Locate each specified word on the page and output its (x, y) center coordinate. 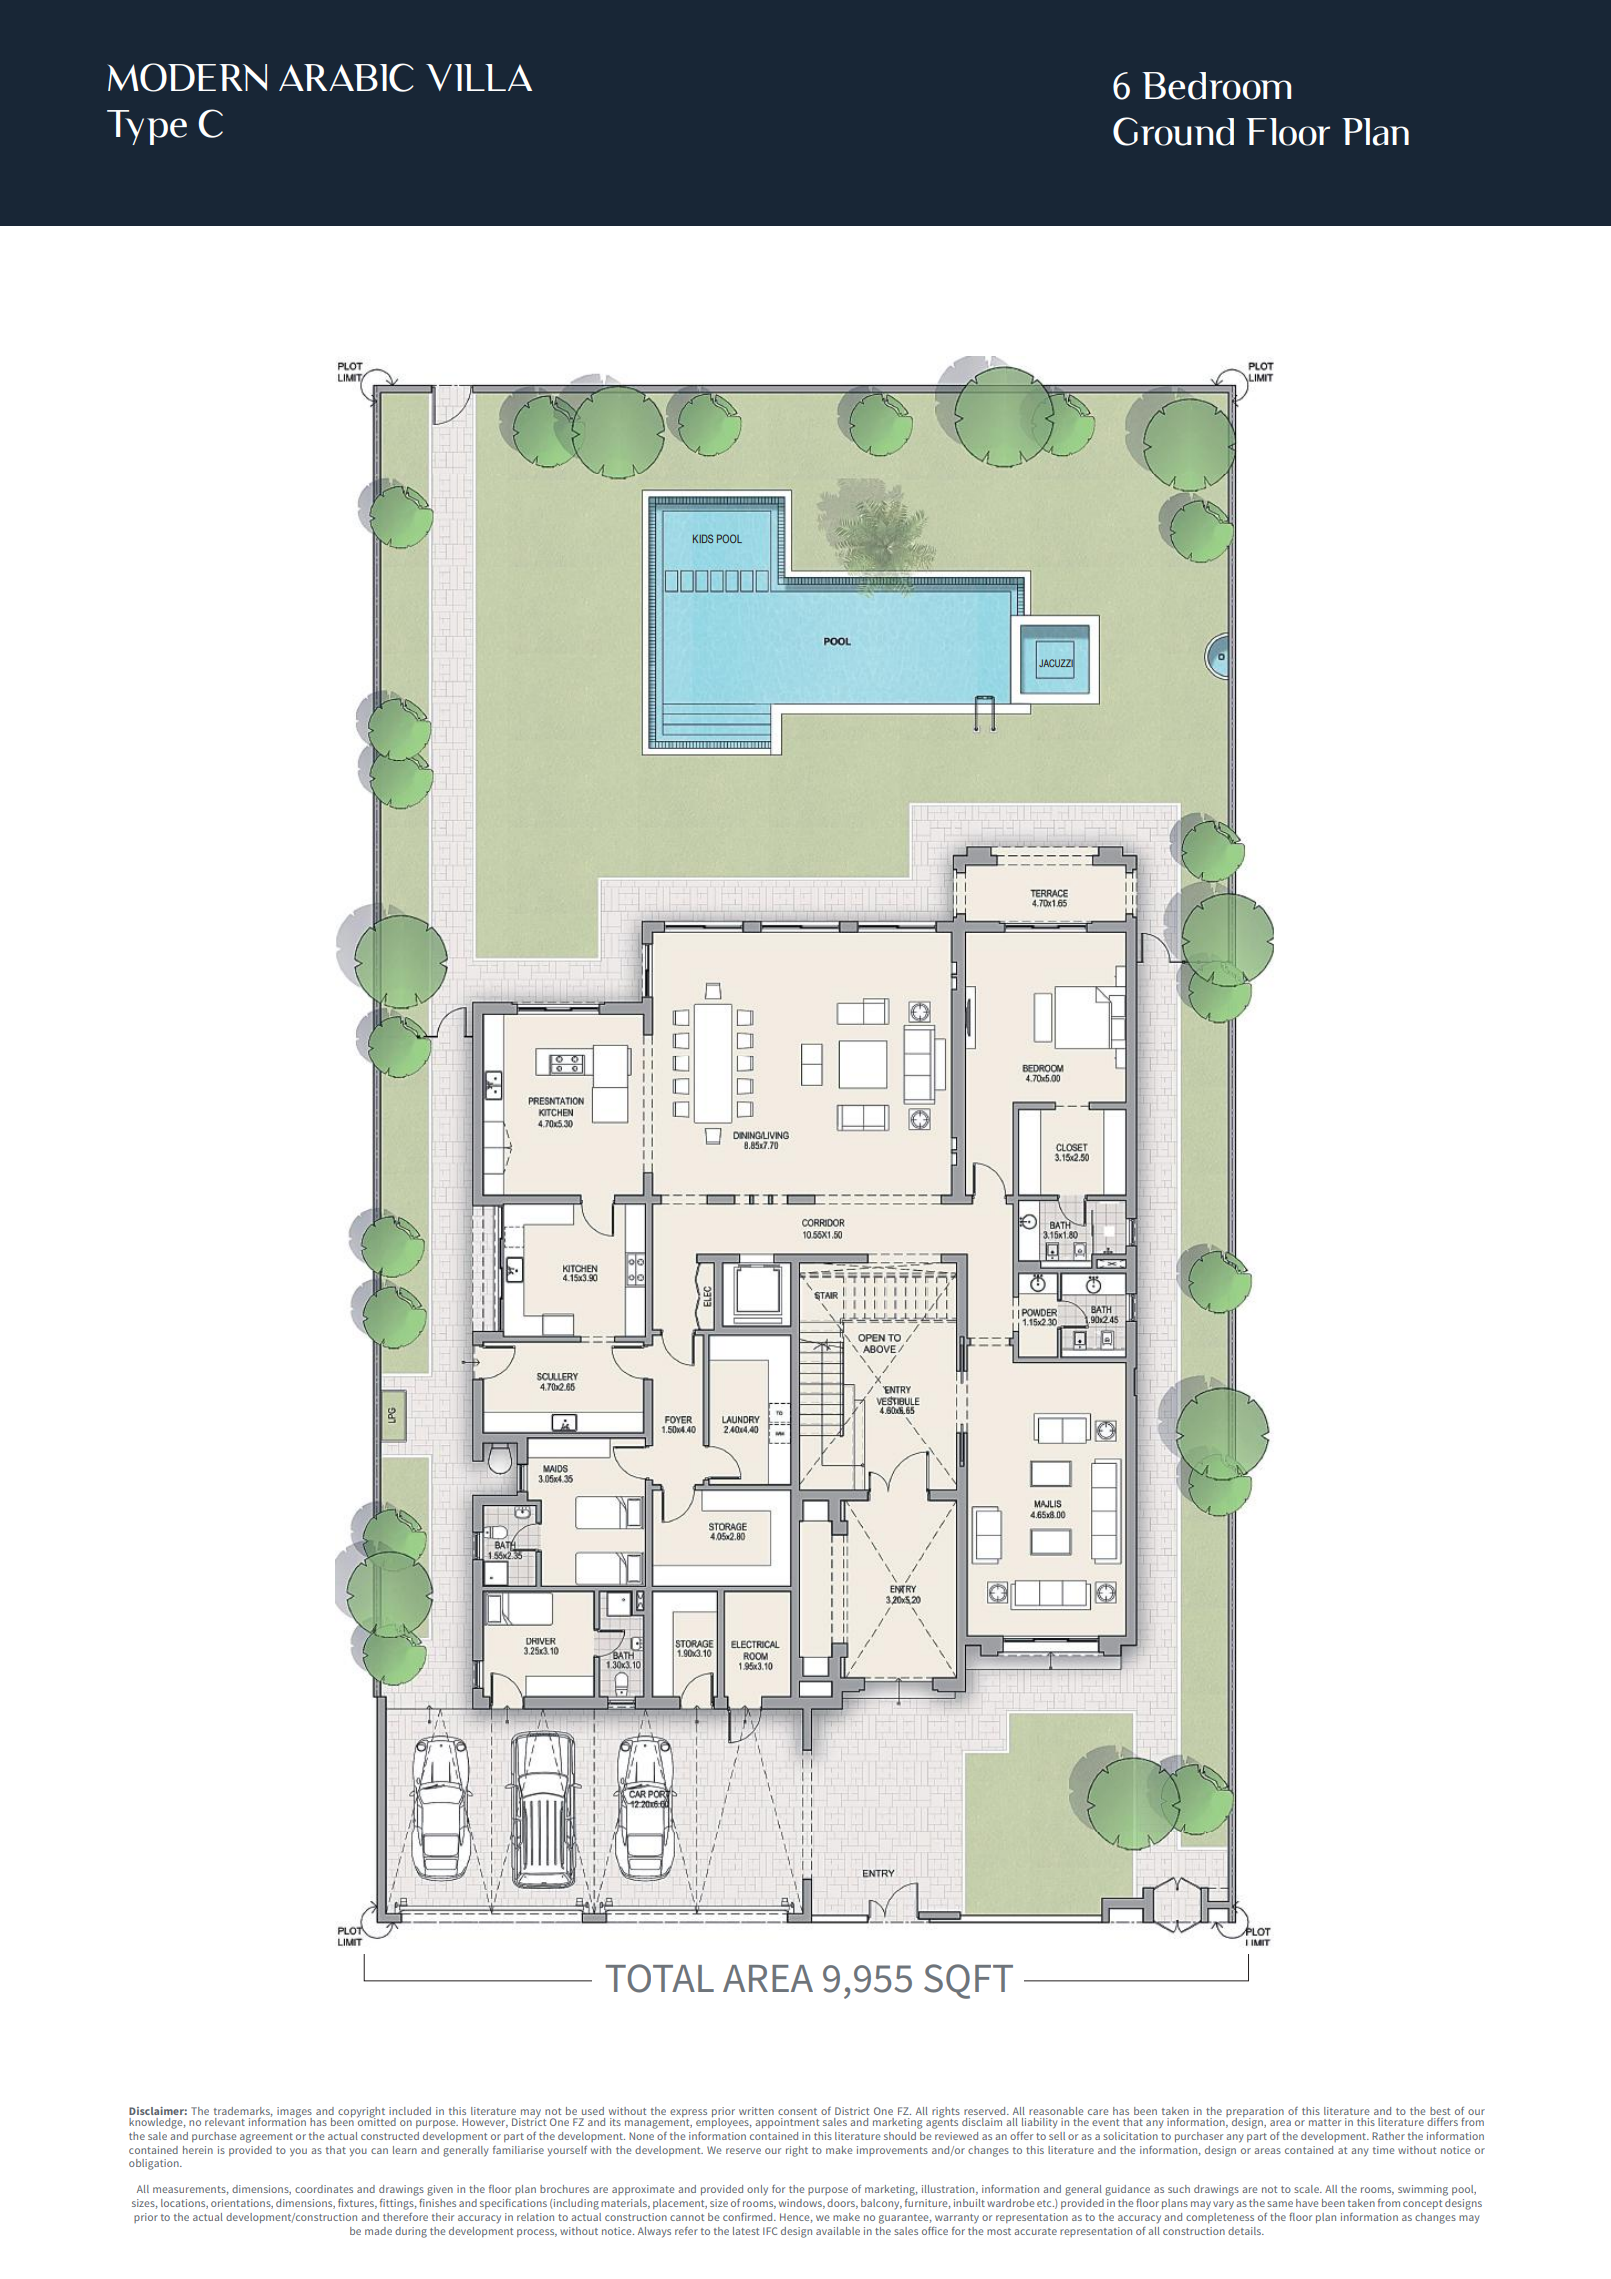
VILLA (479, 77)
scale (1307, 2189)
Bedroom (1216, 86)
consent (797, 2111)
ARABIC (346, 77)
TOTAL (660, 1978)
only (757, 2190)
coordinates (324, 2189)
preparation (1255, 2113)
